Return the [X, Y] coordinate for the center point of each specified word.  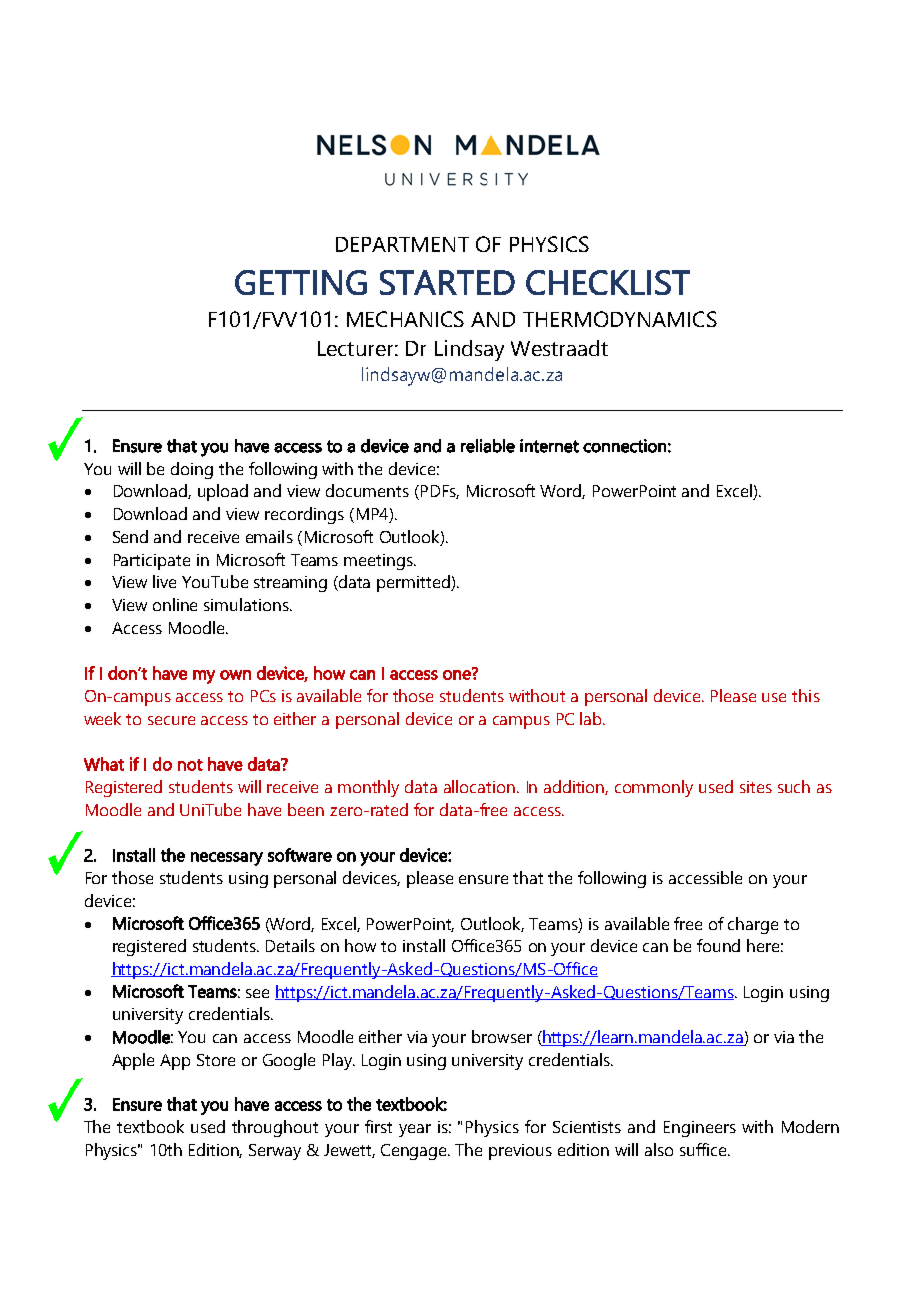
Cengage [415, 1152]
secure [171, 720]
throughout [275, 1128]
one [458, 674]
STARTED [447, 282]
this [806, 695]
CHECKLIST [608, 282]
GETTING [301, 282]
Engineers [700, 1129]
